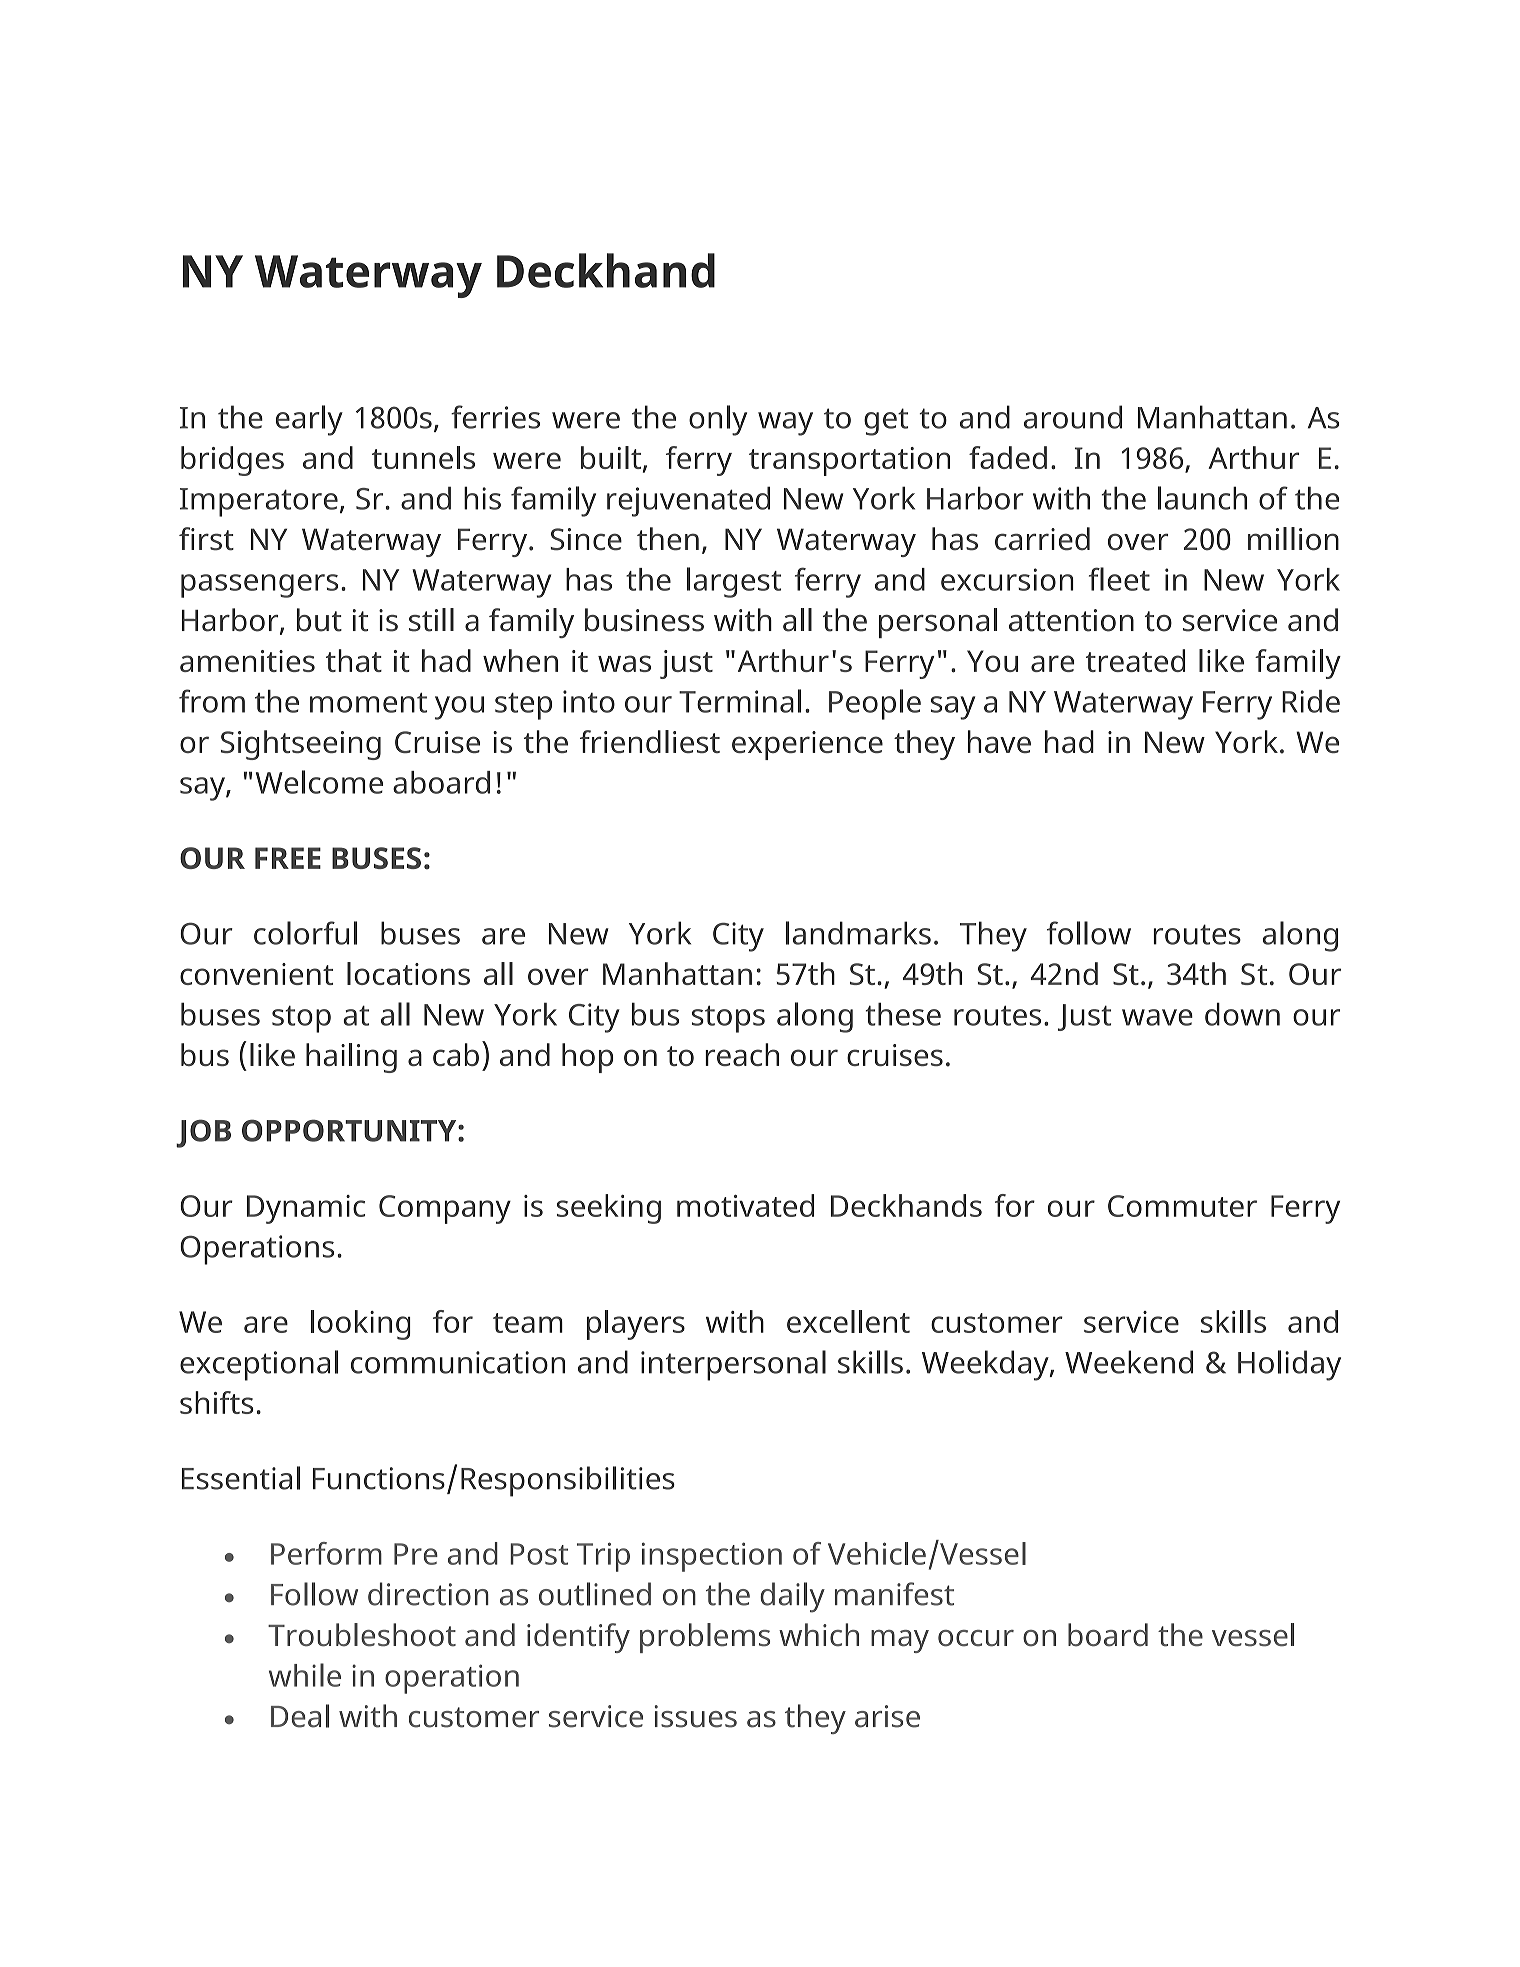  I want to click on wave, so click(1157, 1017).
